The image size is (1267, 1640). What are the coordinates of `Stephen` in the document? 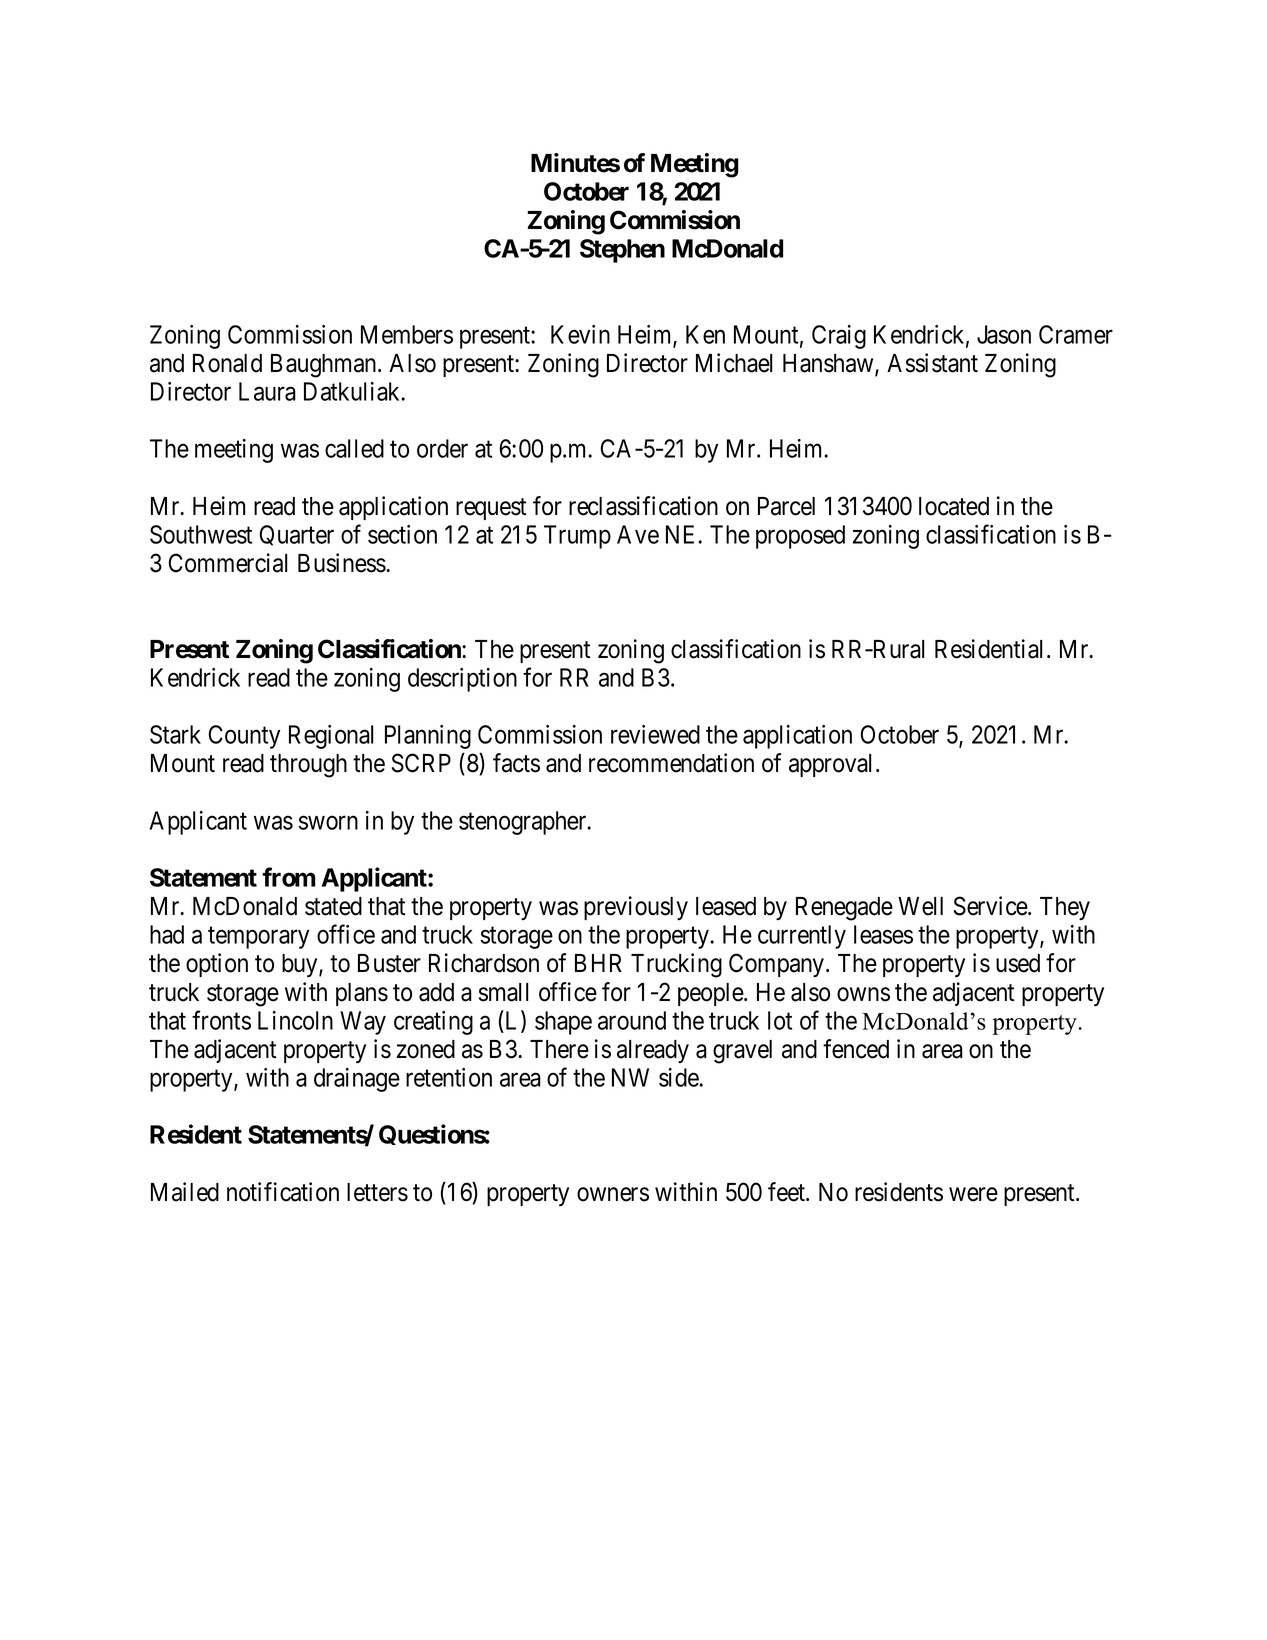 It's located at (622, 251).
